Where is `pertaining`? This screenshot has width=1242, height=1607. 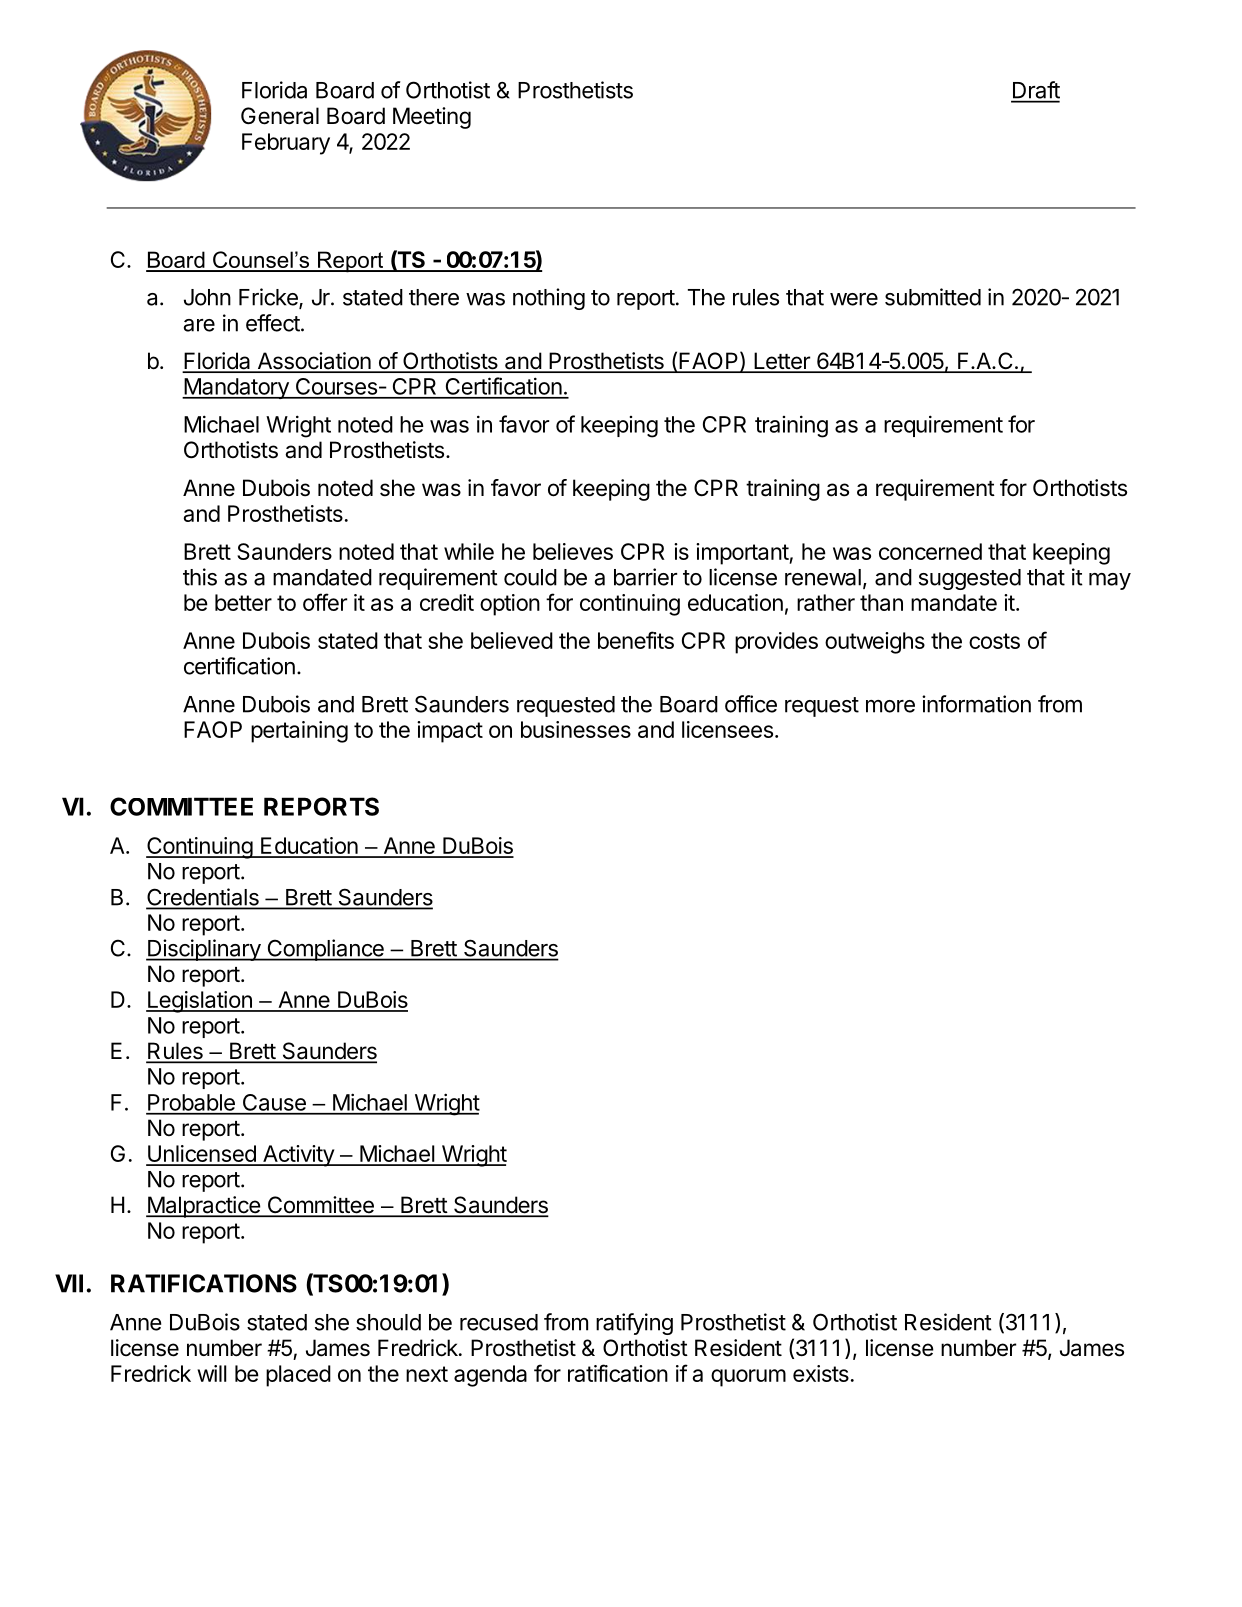 pertaining is located at coordinates (299, 732).
